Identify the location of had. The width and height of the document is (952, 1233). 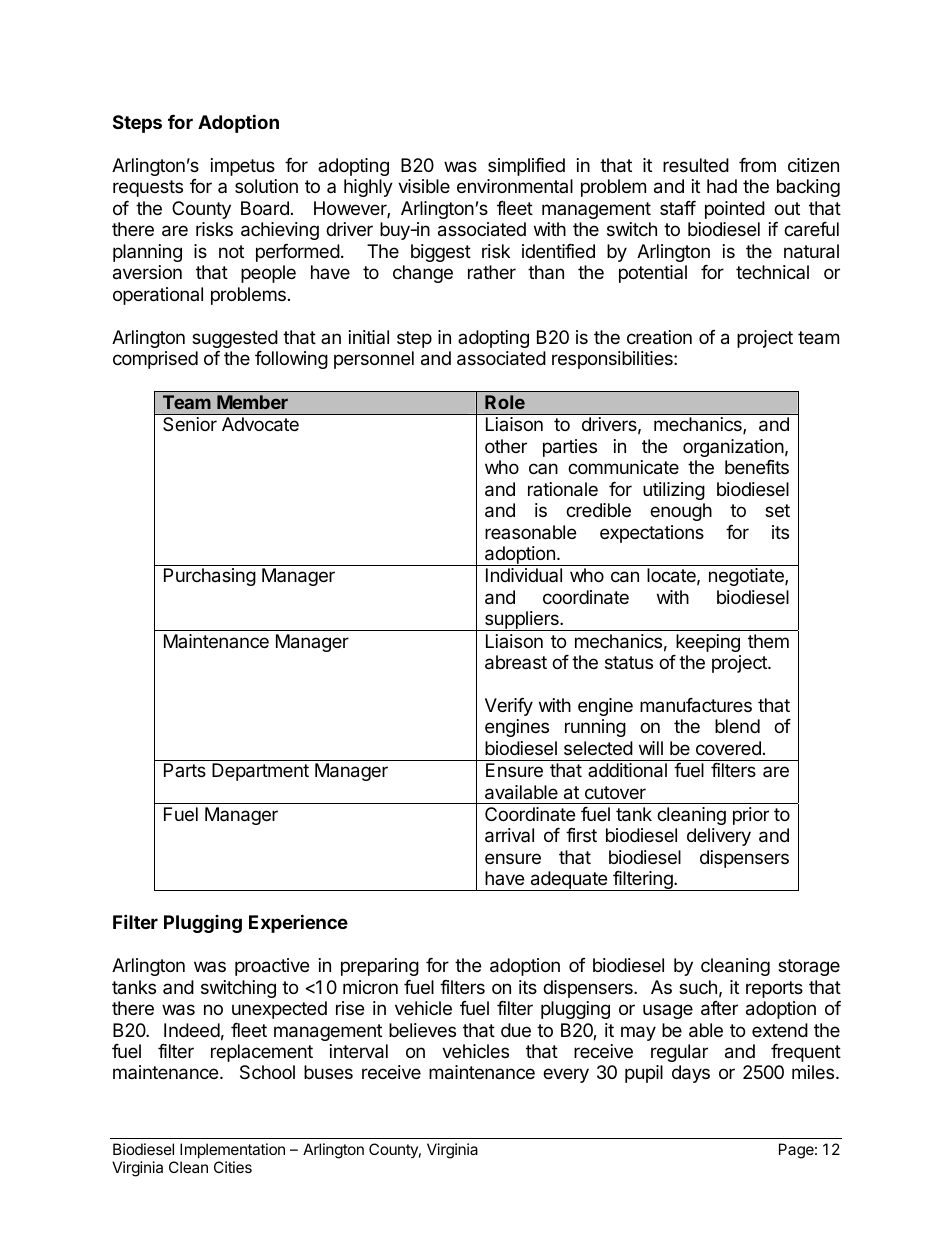
(722, 186).
